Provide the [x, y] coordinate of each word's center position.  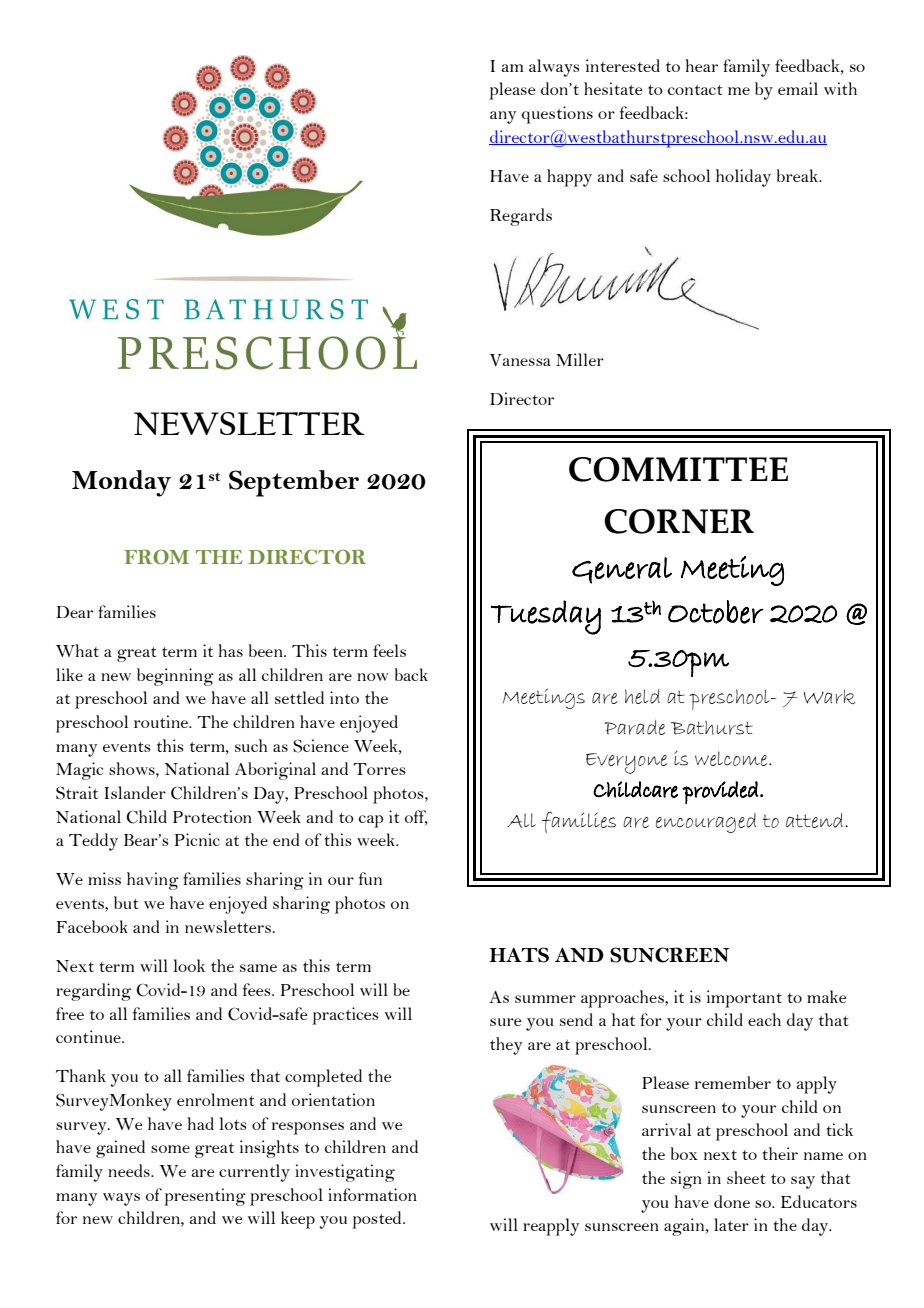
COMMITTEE [678, 469]
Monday [121, 483]
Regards [521, 217]
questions [557, 115]
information [372, 1194]
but [126, 902]
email [798, 88]
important [744, 999]
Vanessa [520, 360]
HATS [519, 955]
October [716, 612]
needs [130, 1170]
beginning [175, 677]
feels [389, 650]
